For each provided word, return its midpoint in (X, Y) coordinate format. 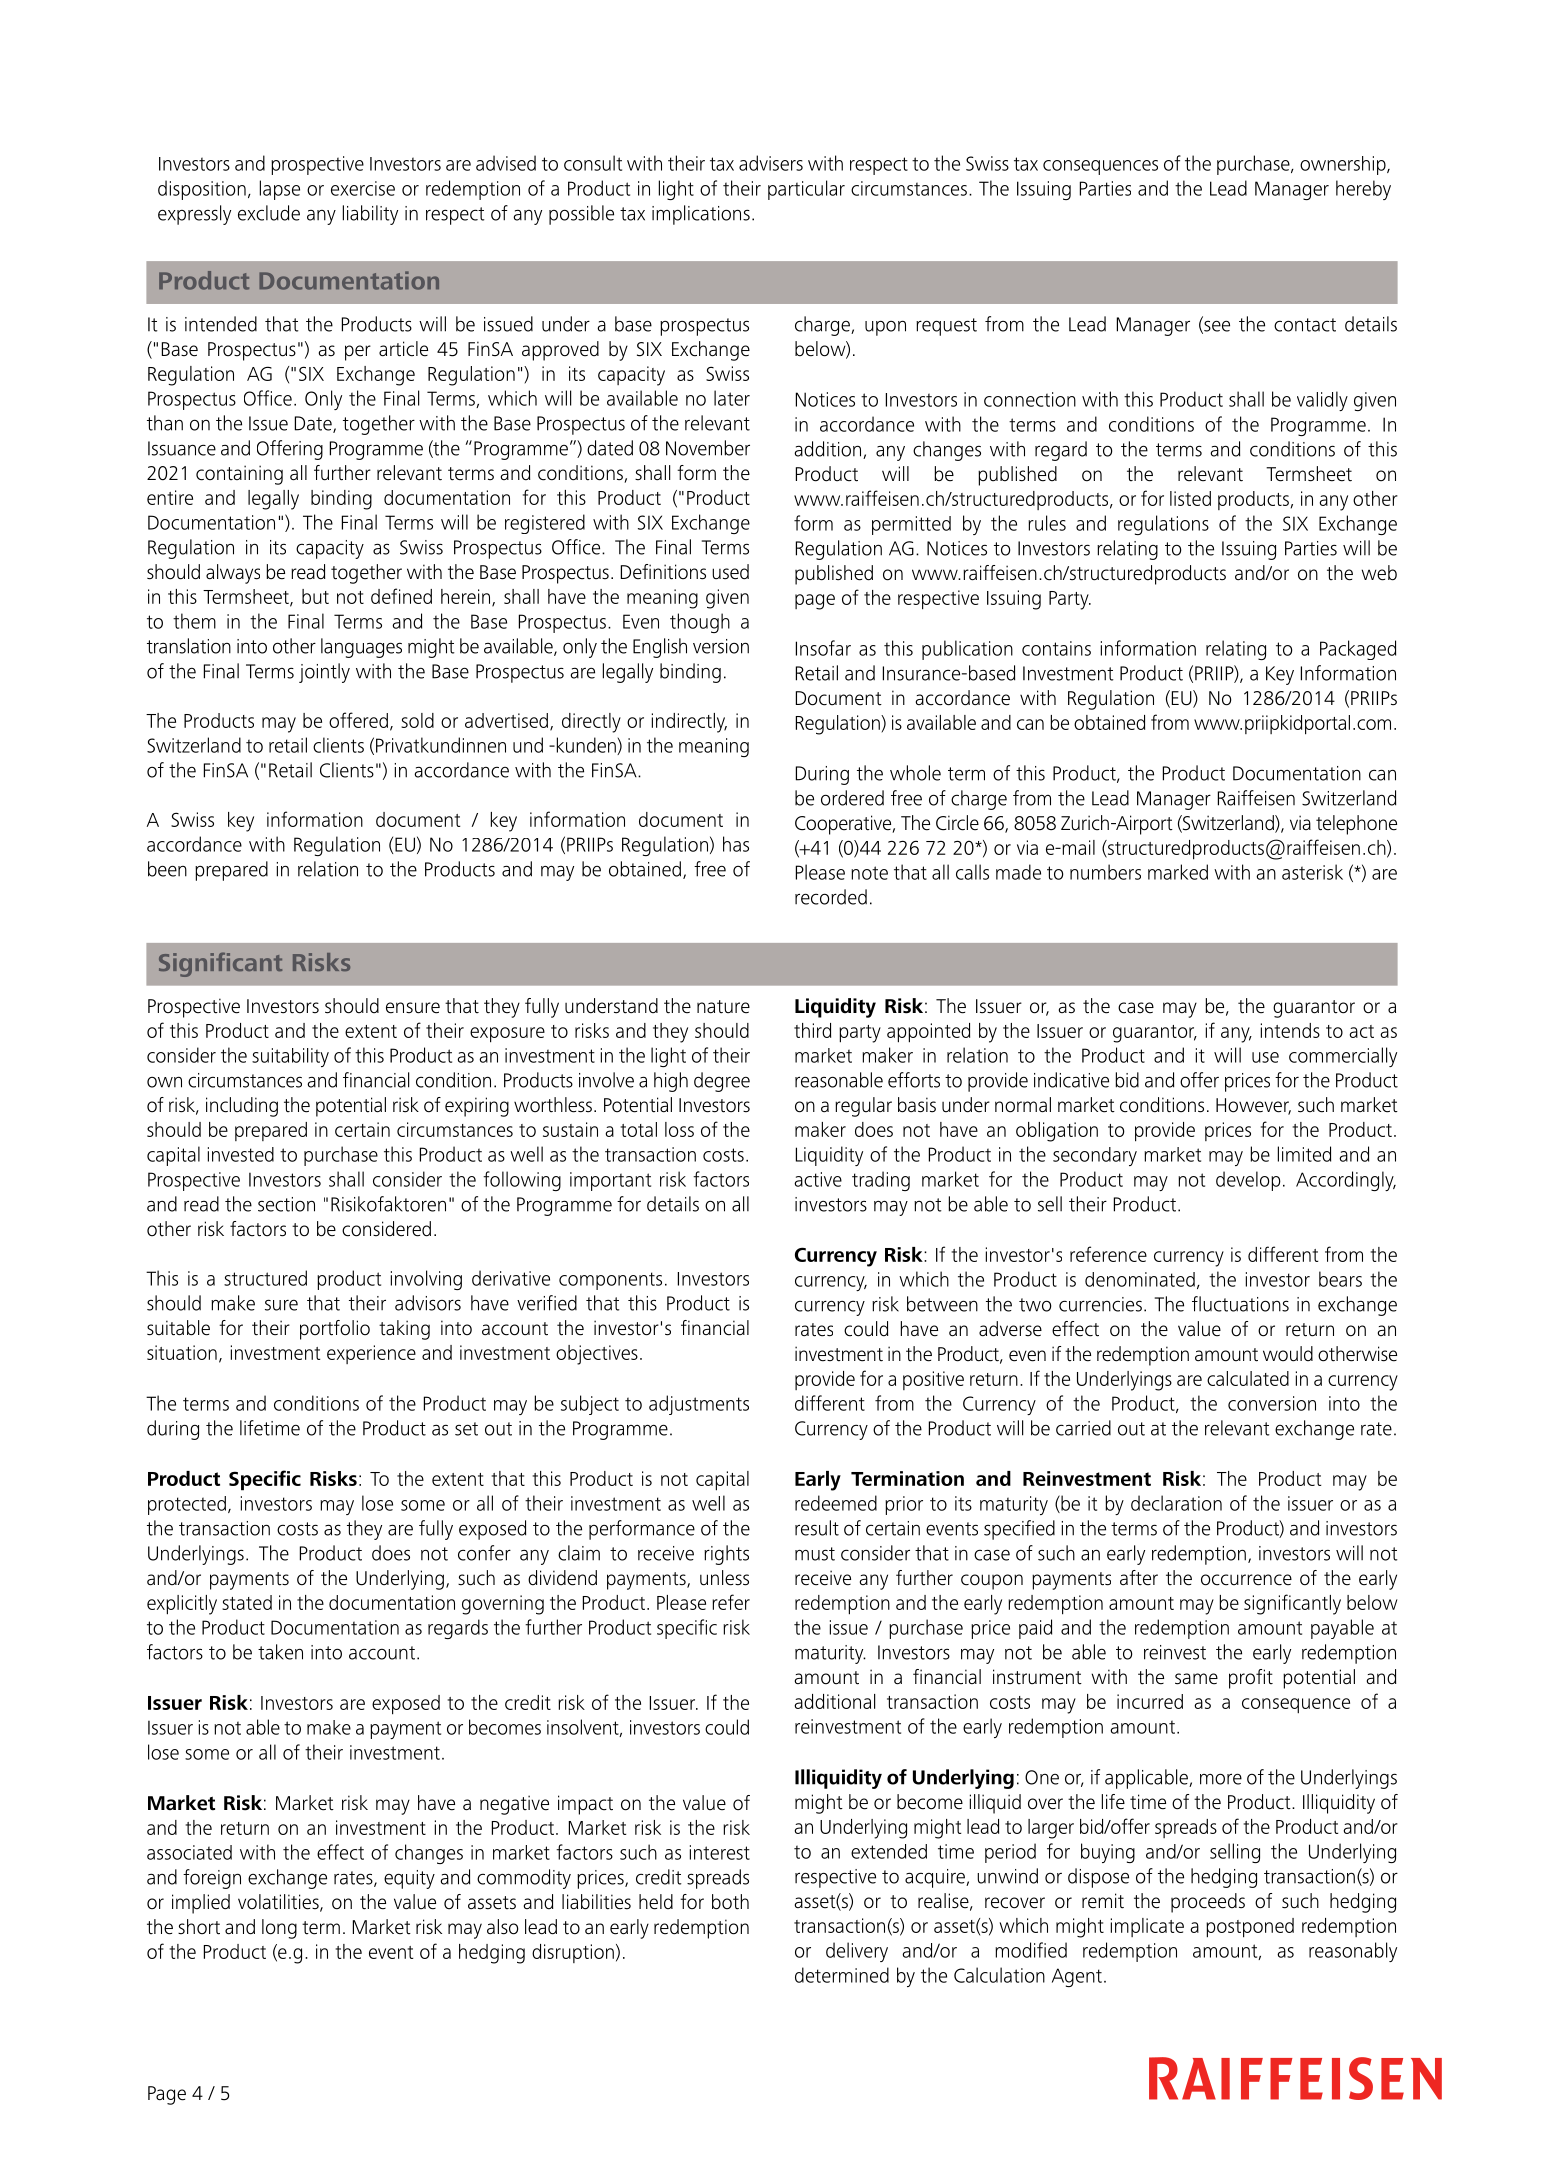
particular (806, 190)
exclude (269, 213)
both (730, 1902)
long (279, 1929)
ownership (1344, 165)
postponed (1250, 1928)
